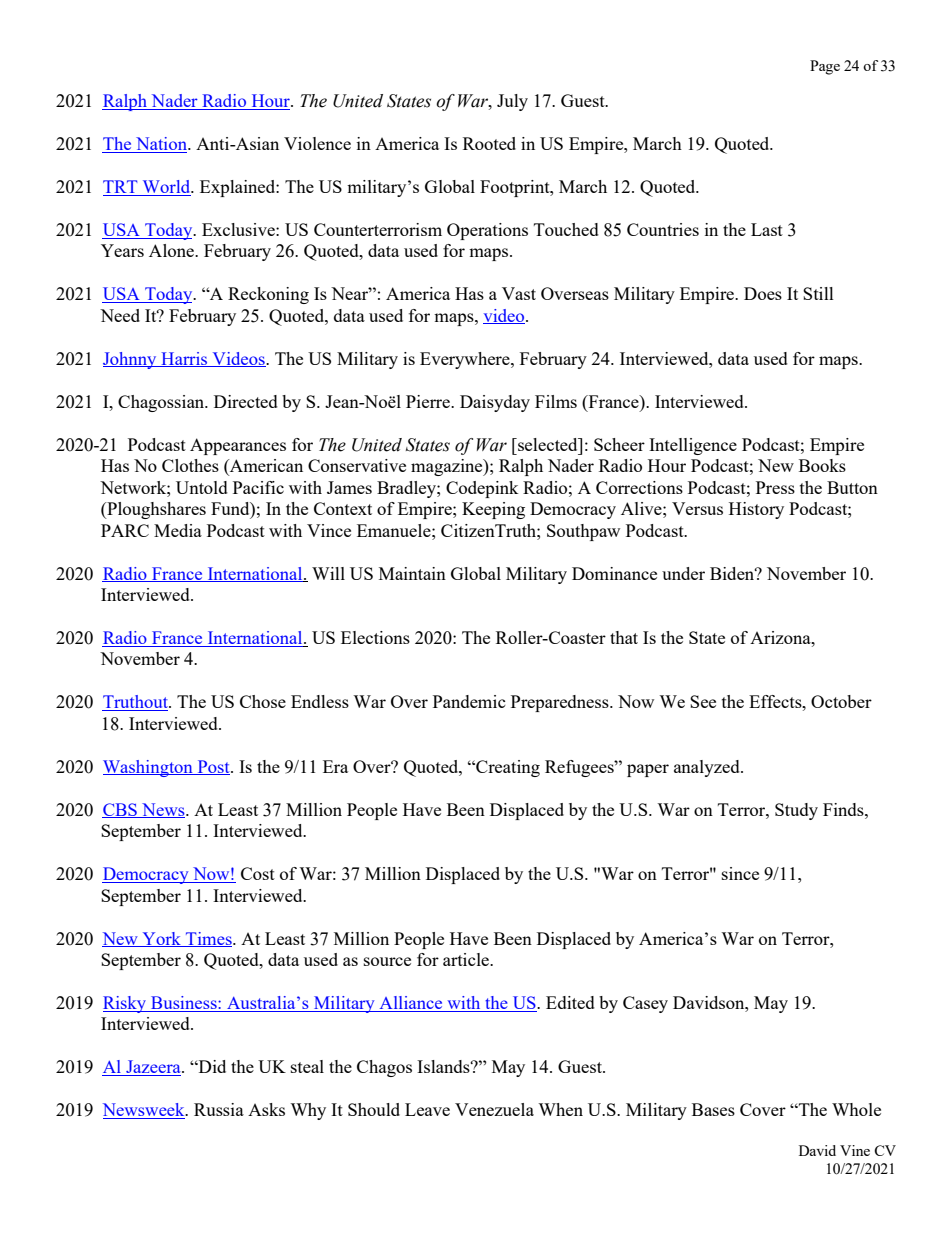 The width and height of the screenshot is (952, 1233). I want to click on July, so click(512, 102).
